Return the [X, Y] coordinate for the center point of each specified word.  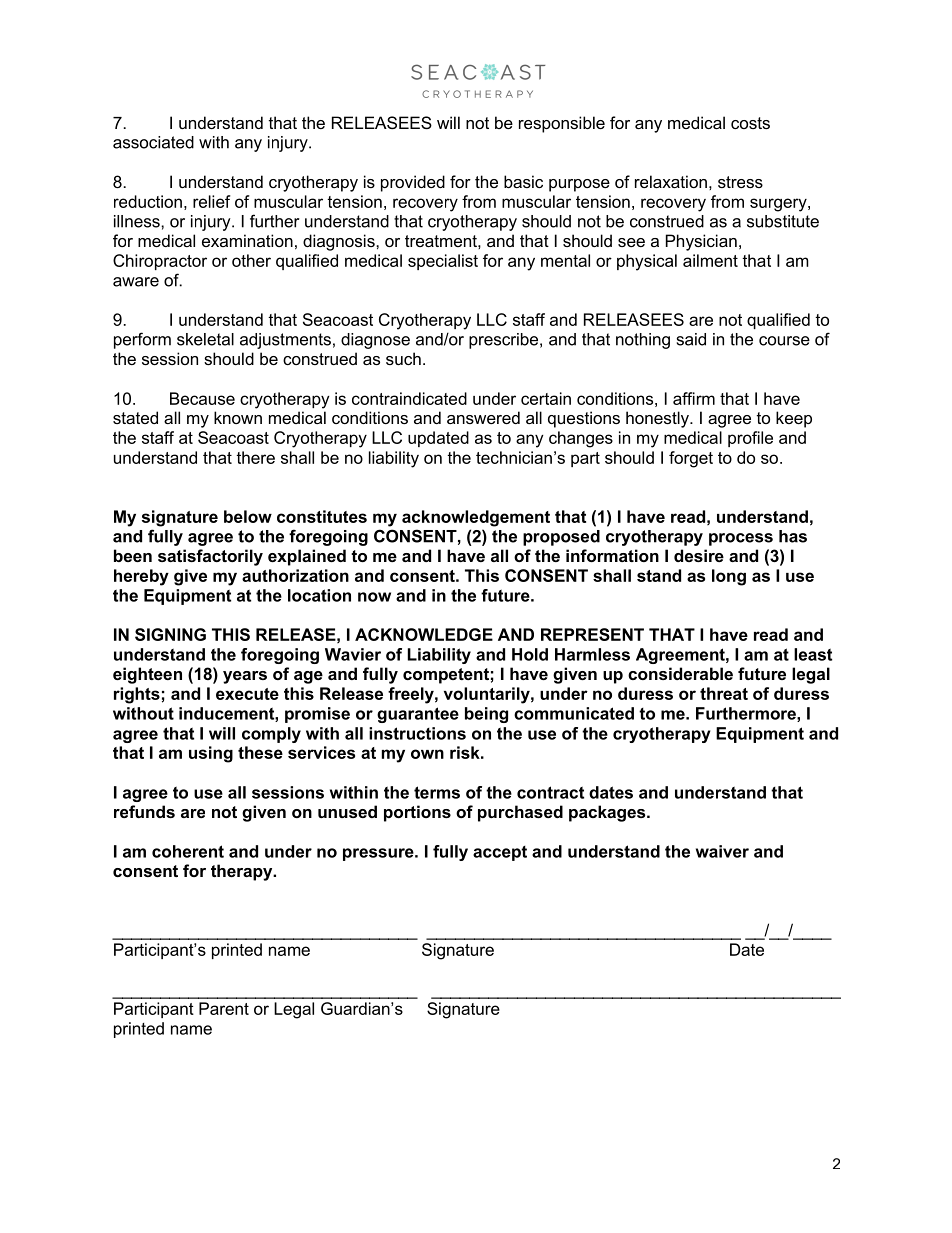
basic [523, 181]
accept [500, 853]
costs [750, 123]
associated [153, 142]
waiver [722, 851]
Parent [224, 1008]
